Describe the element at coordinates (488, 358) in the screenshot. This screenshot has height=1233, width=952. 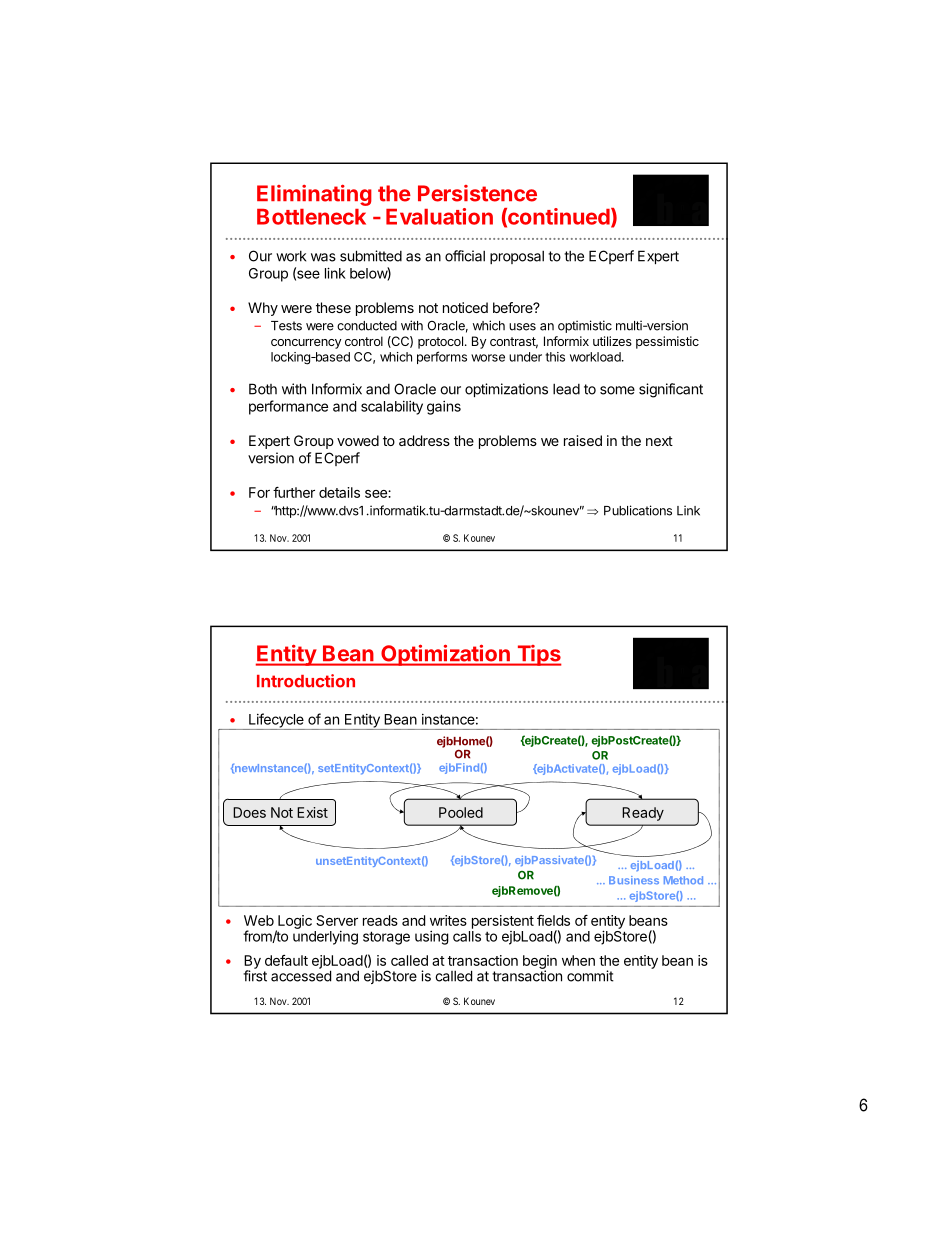
I see `worse` at that location.
